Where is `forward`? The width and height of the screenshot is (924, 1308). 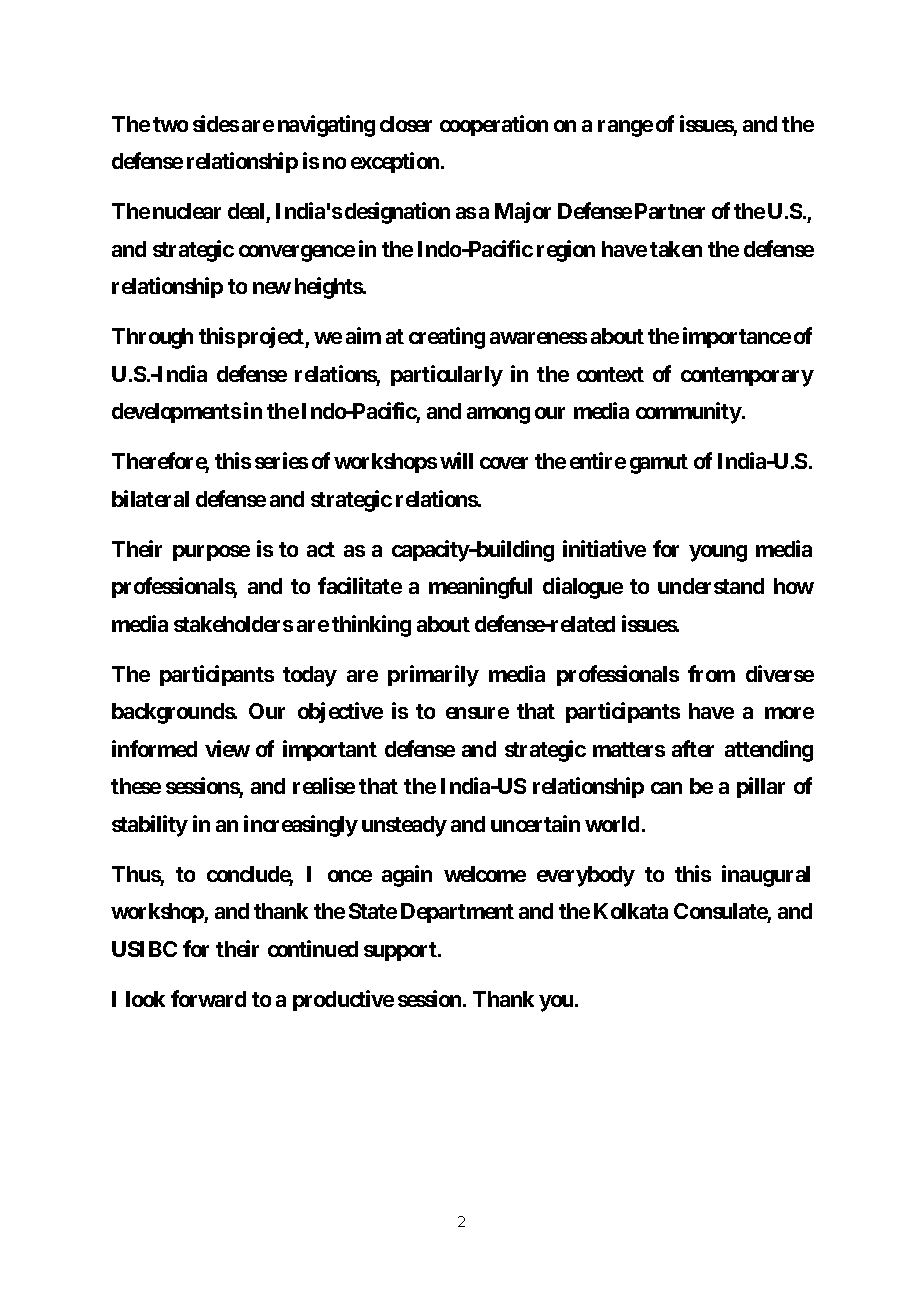 forward is located at coordinates (208, 998).
